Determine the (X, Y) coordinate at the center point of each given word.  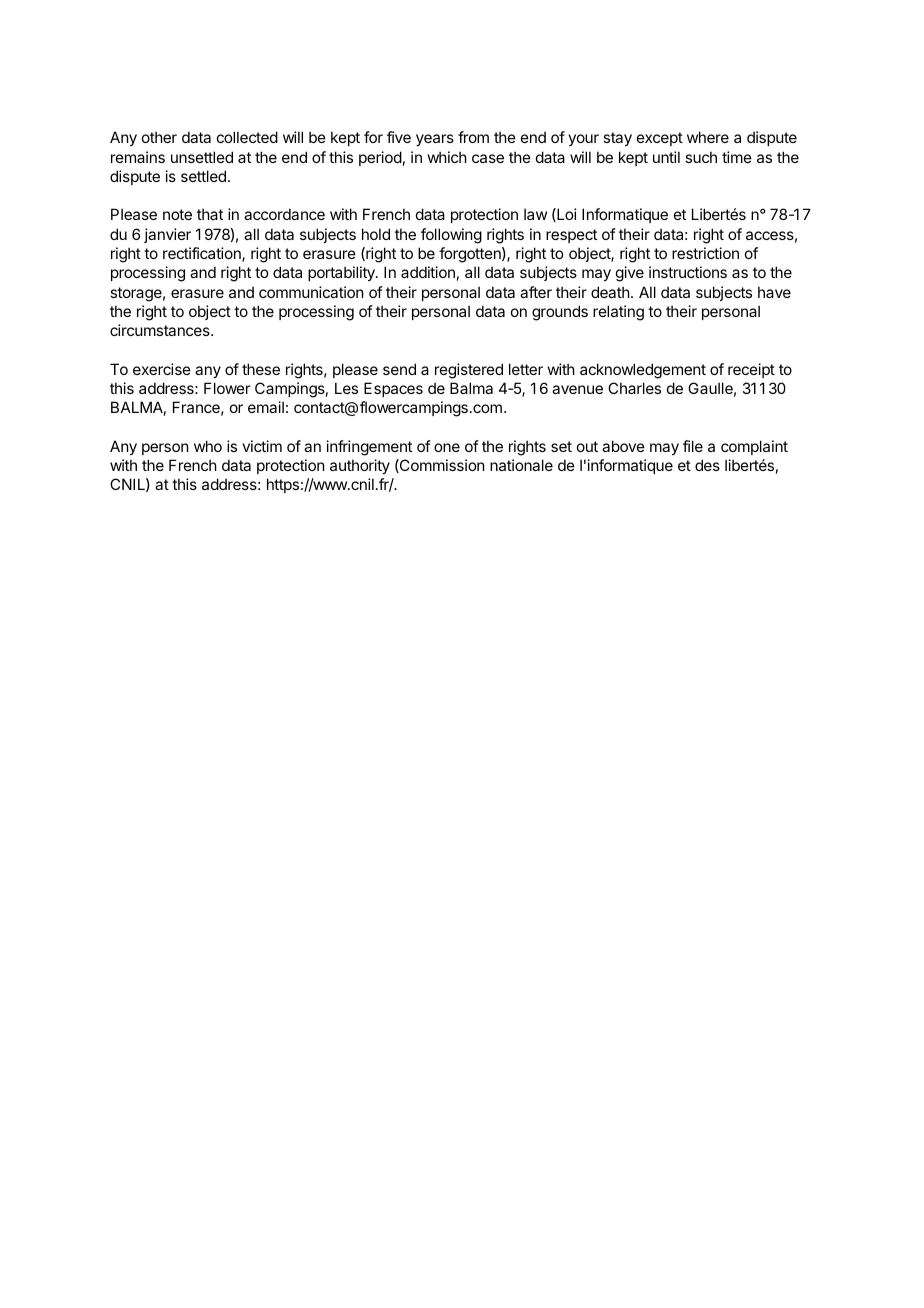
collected (247, 137)
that (210, 214)
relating (618, 313)
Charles (634, 388)
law (535, 214)
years (435, 140)
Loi (566, 215)
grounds (560, 313)
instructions (688, 272)
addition (428, 272)
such (701, 157)
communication (311, 292)
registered (469, 371)
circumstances (161, 330)
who (208, 446)
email (266, 407)
